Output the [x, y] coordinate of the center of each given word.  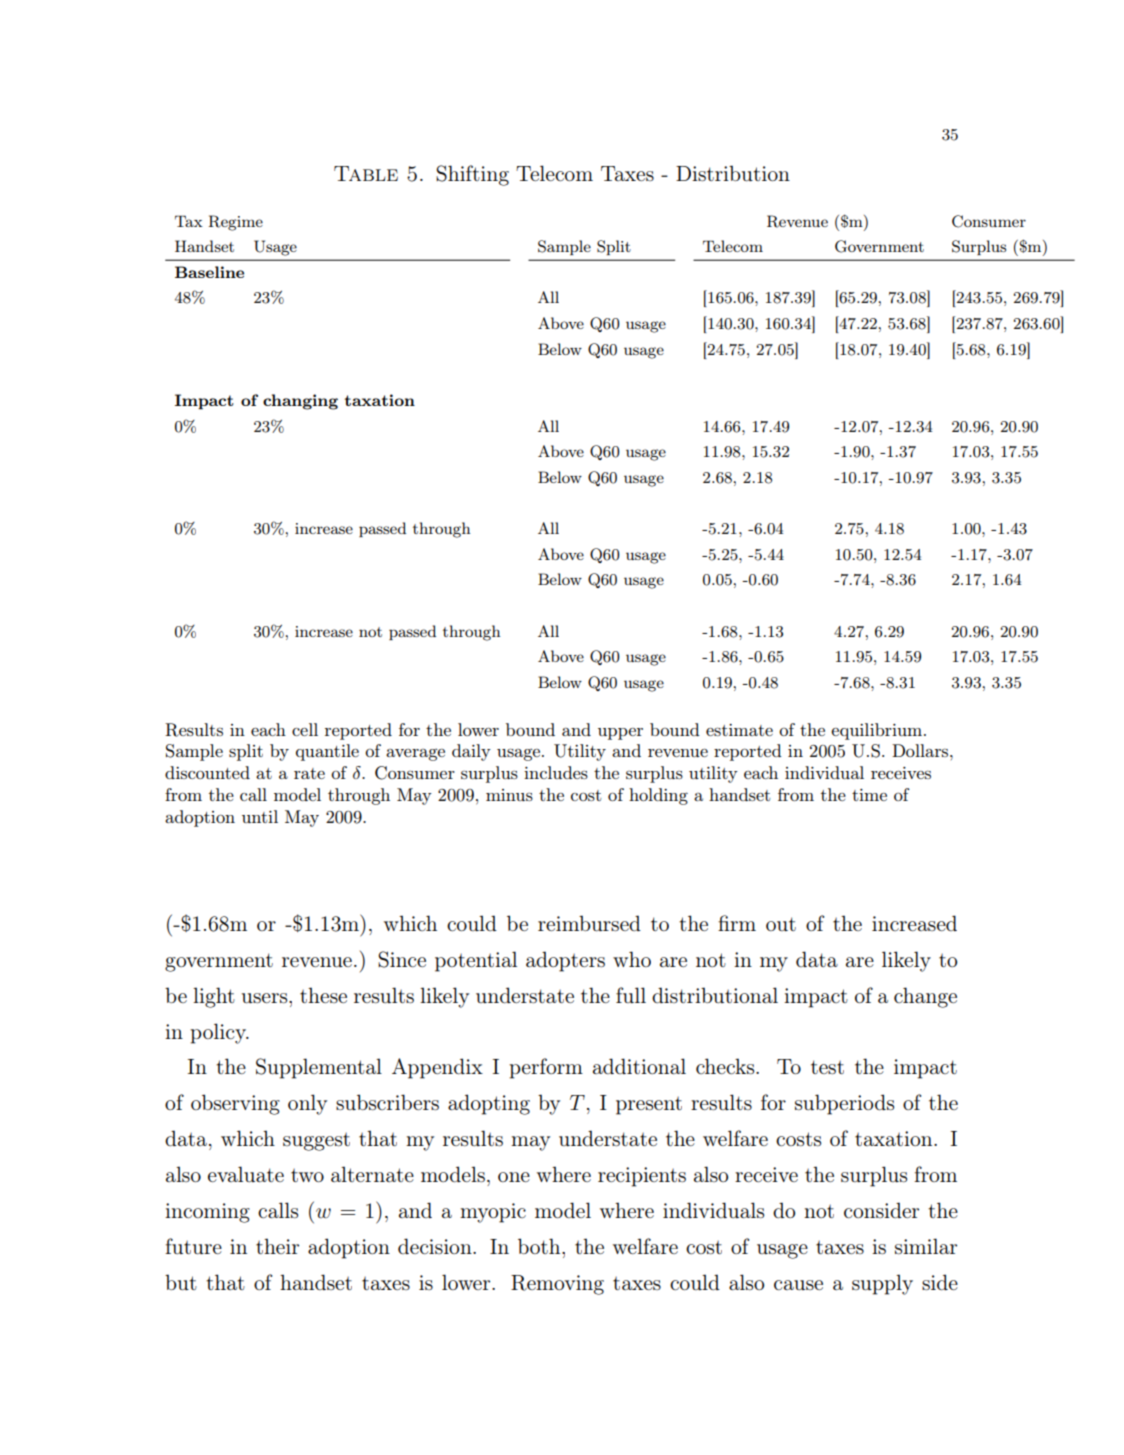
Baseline [209, 272]
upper [620, 734]
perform [546, 1068]
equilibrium [878, 731]
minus [509, 795]
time [869, 795]
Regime [235, 223]
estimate [739, 730]
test [827, 1067]
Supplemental [319, 1068]
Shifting [472, 175]
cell [305, 729]
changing [300, 402]
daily [471, 752]
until [260, 816]
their [277, 1246]
